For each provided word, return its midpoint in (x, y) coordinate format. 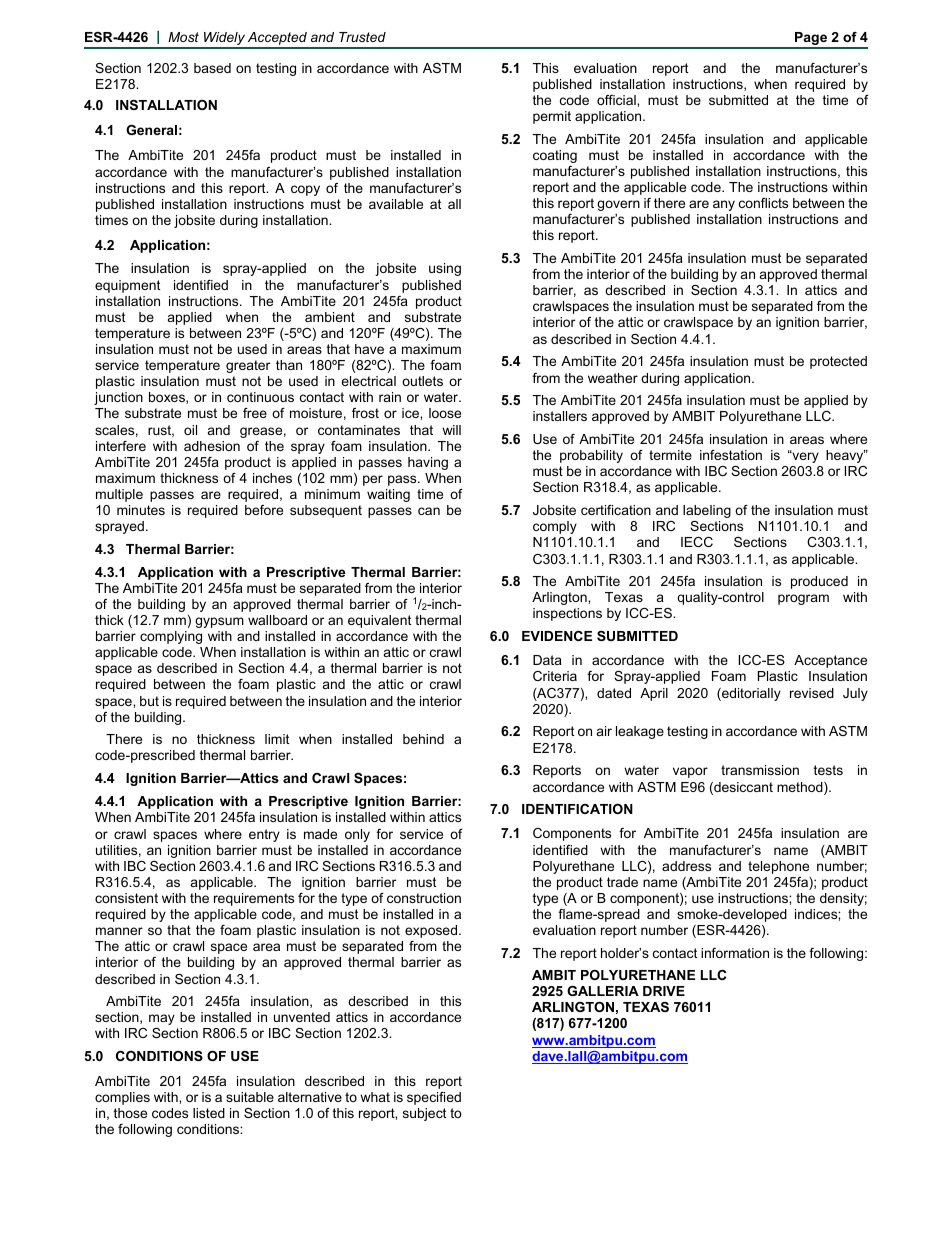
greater (248, 366)
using (445, 269)
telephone (778, 867)
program (803, 599)
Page (811, 40)
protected (838, 362)
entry (264, 835)
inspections (567, 614)
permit (552, 117)
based (212, 68)
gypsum (219, 622)
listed (209, 1113)
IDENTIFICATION (577, 809)
